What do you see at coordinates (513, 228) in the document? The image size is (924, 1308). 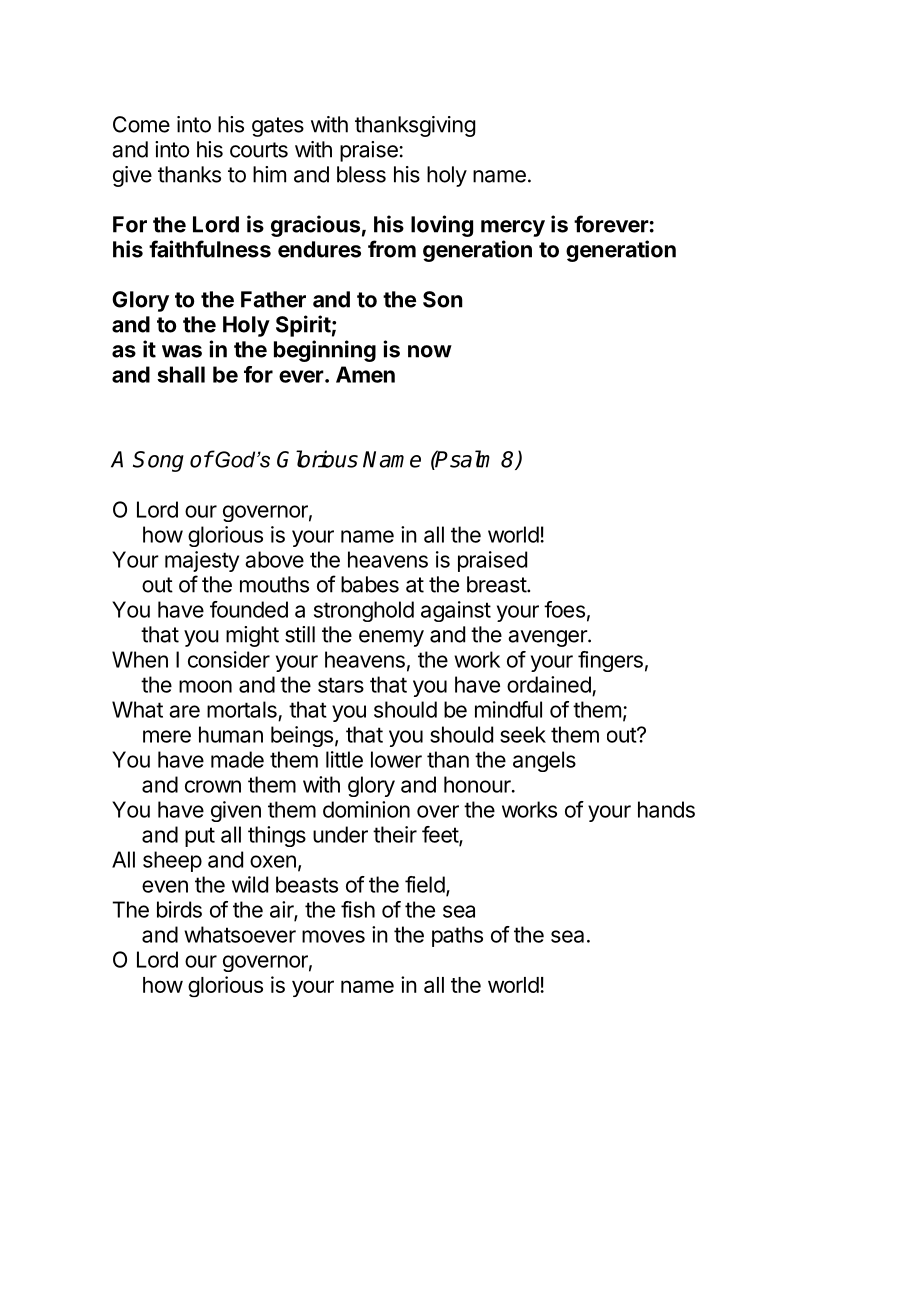 I see `mercy` at bounding box center [513, 228].
